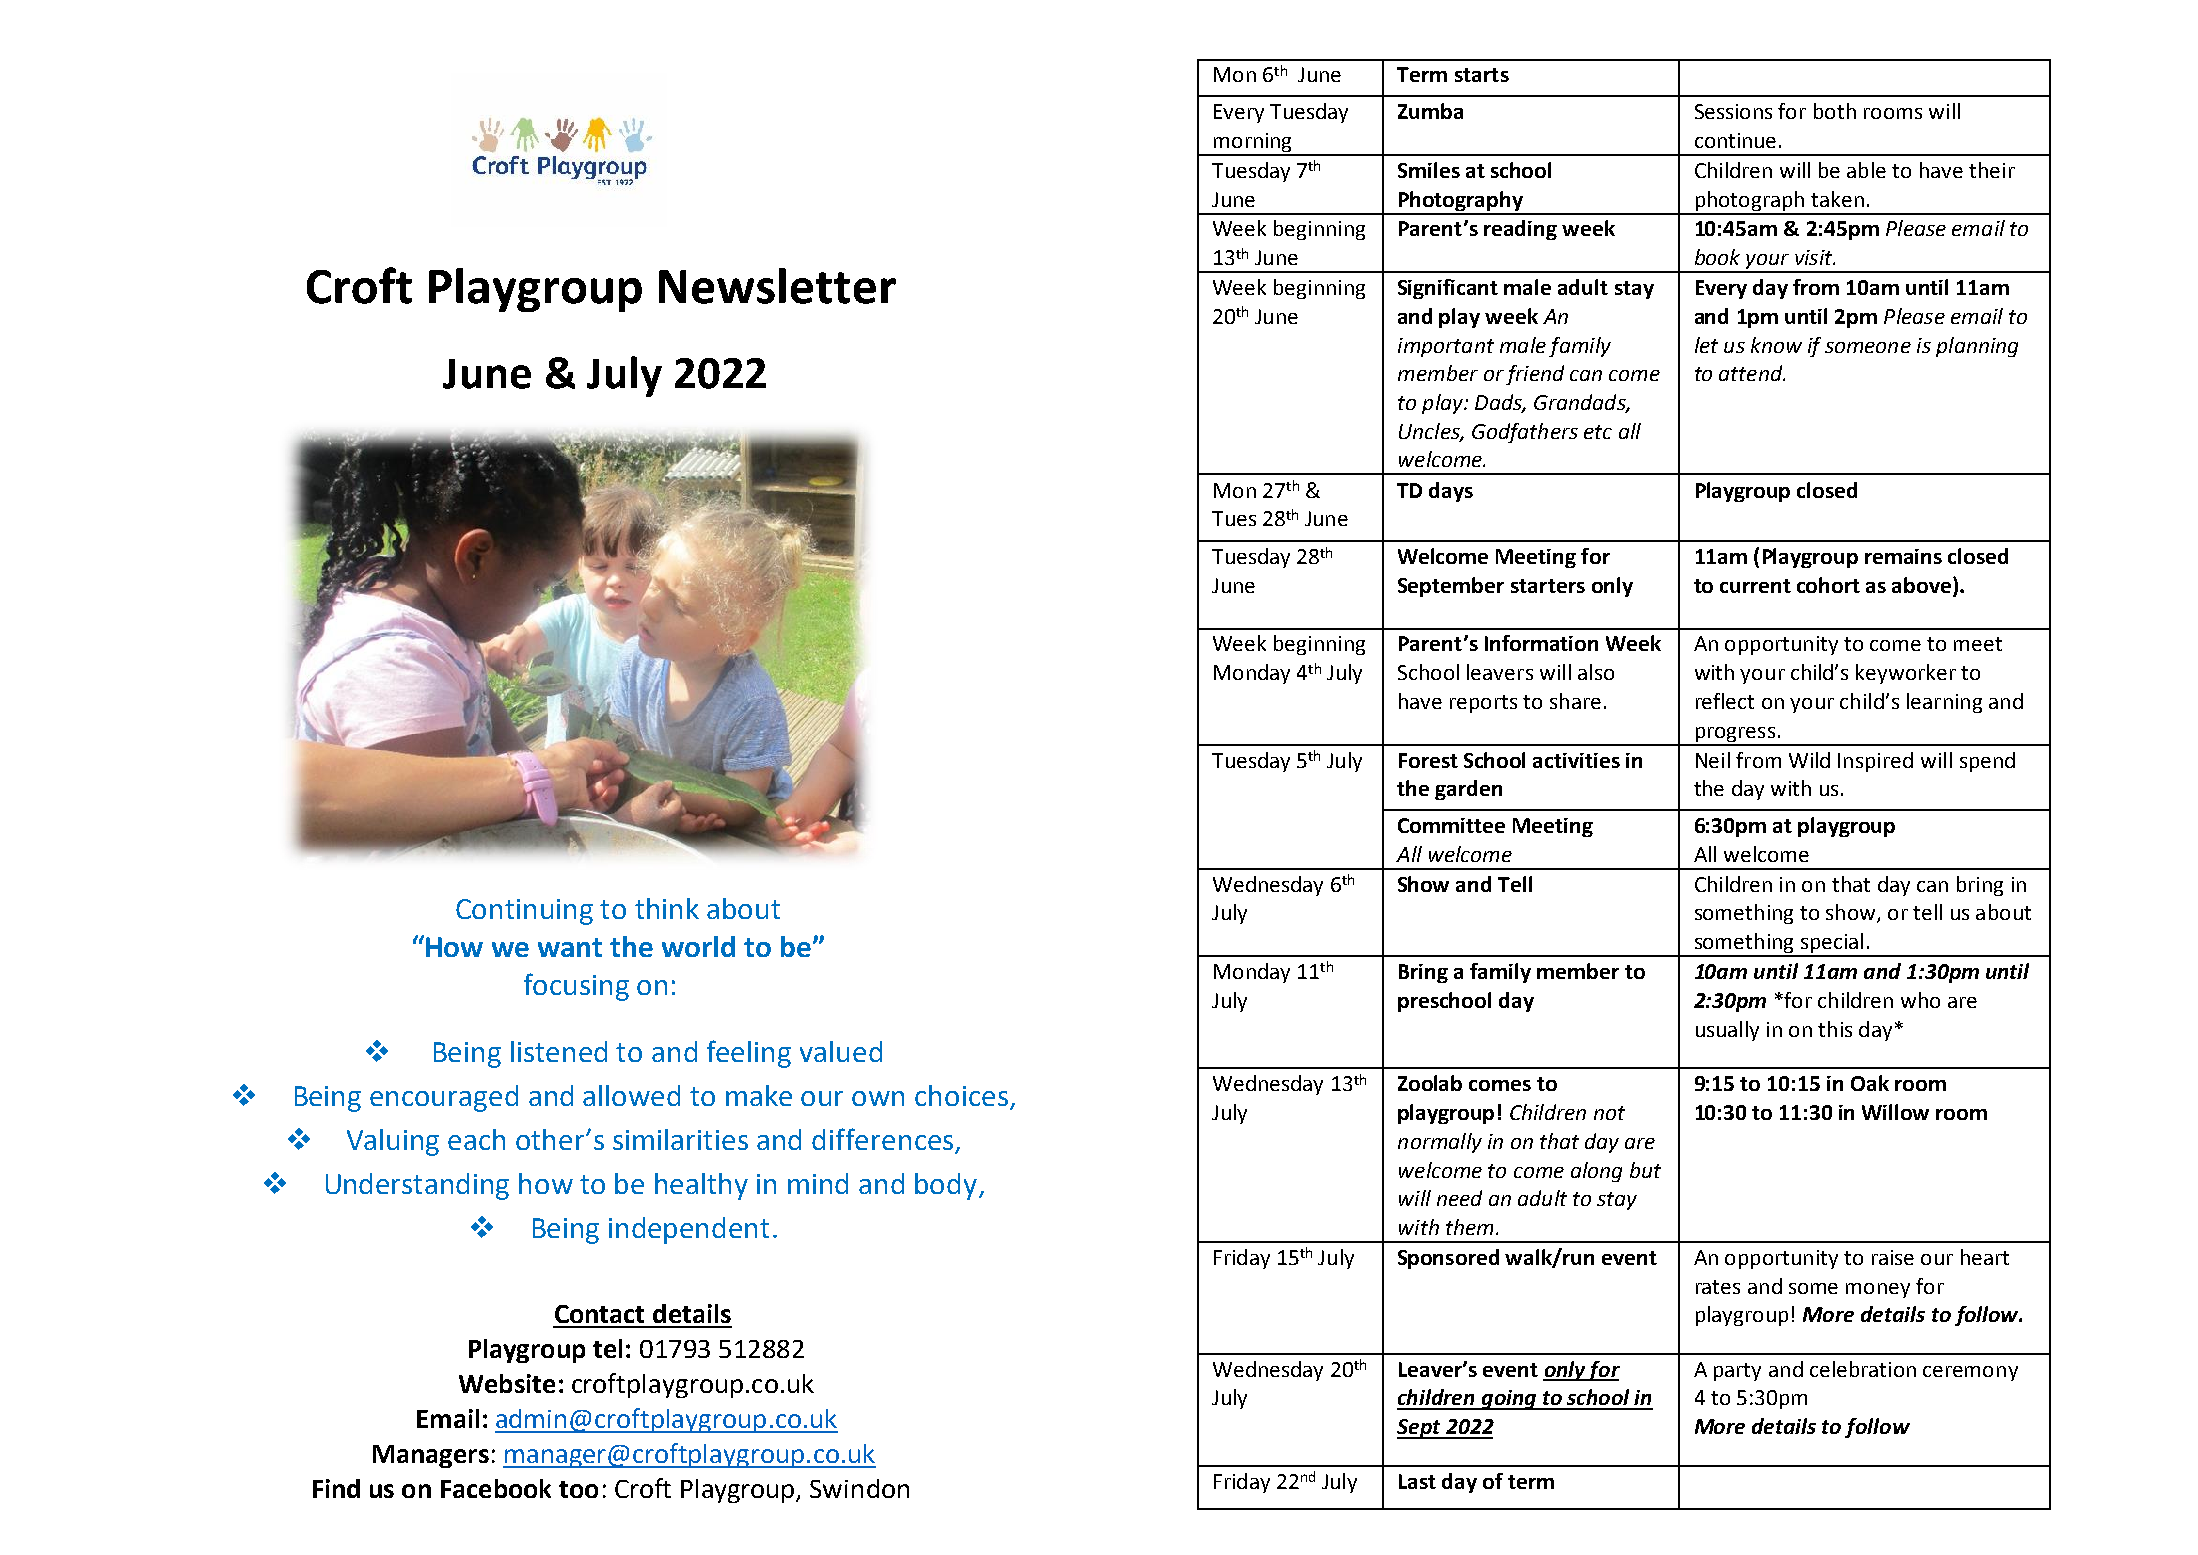 The height and width of the screenshot is (1555, 2198). Describe the element at coordinates (578, 1489) in the screenshot. I see `too` at that location.
